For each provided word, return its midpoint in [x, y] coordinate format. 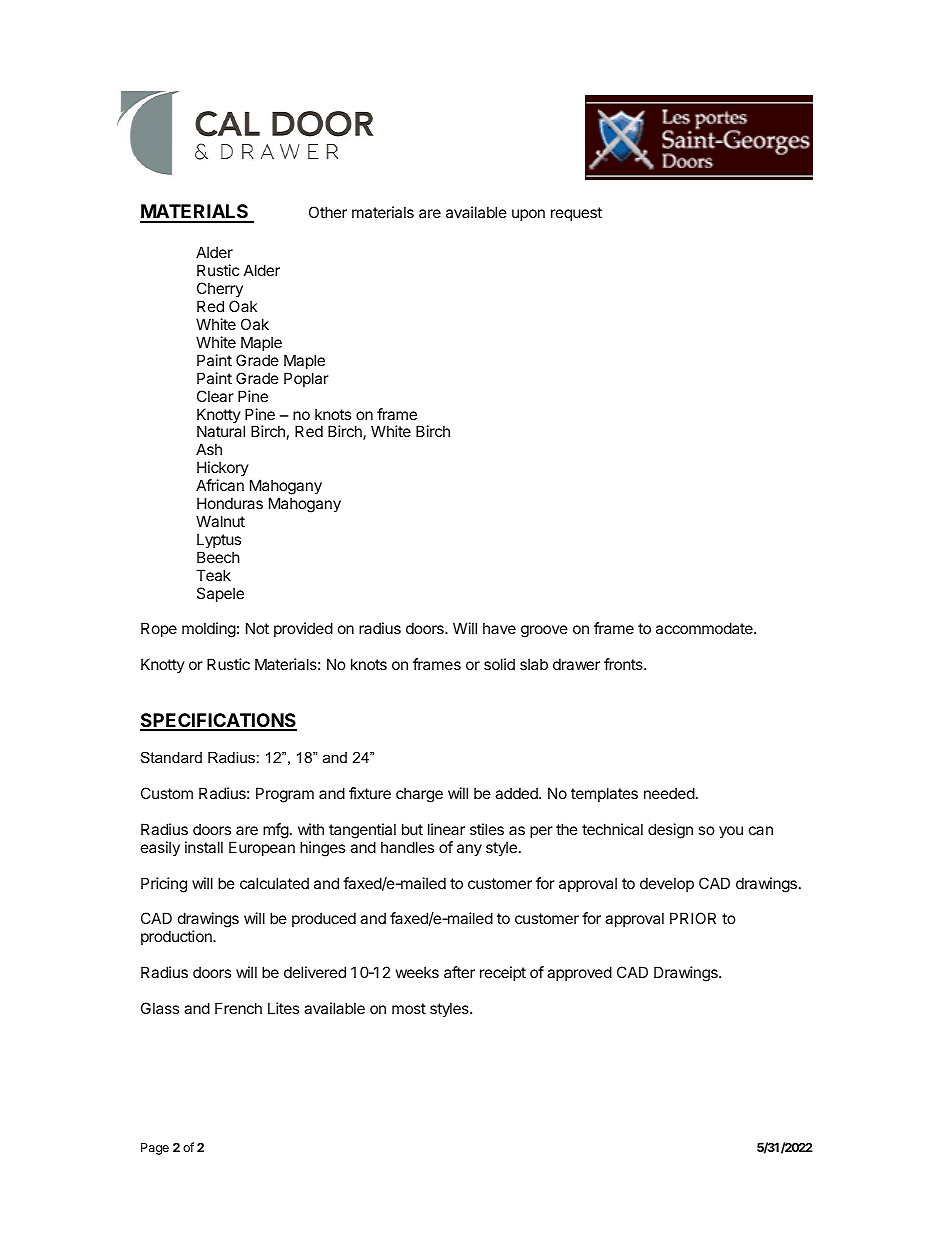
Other [328, 212]
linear [446, 829]
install [204, 847]
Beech [218, 557]
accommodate [705, 628]
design [670, 831]
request [576, 214]
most [409, 1008]
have [499, 628]
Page [155, 1149]
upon [528, 215]
